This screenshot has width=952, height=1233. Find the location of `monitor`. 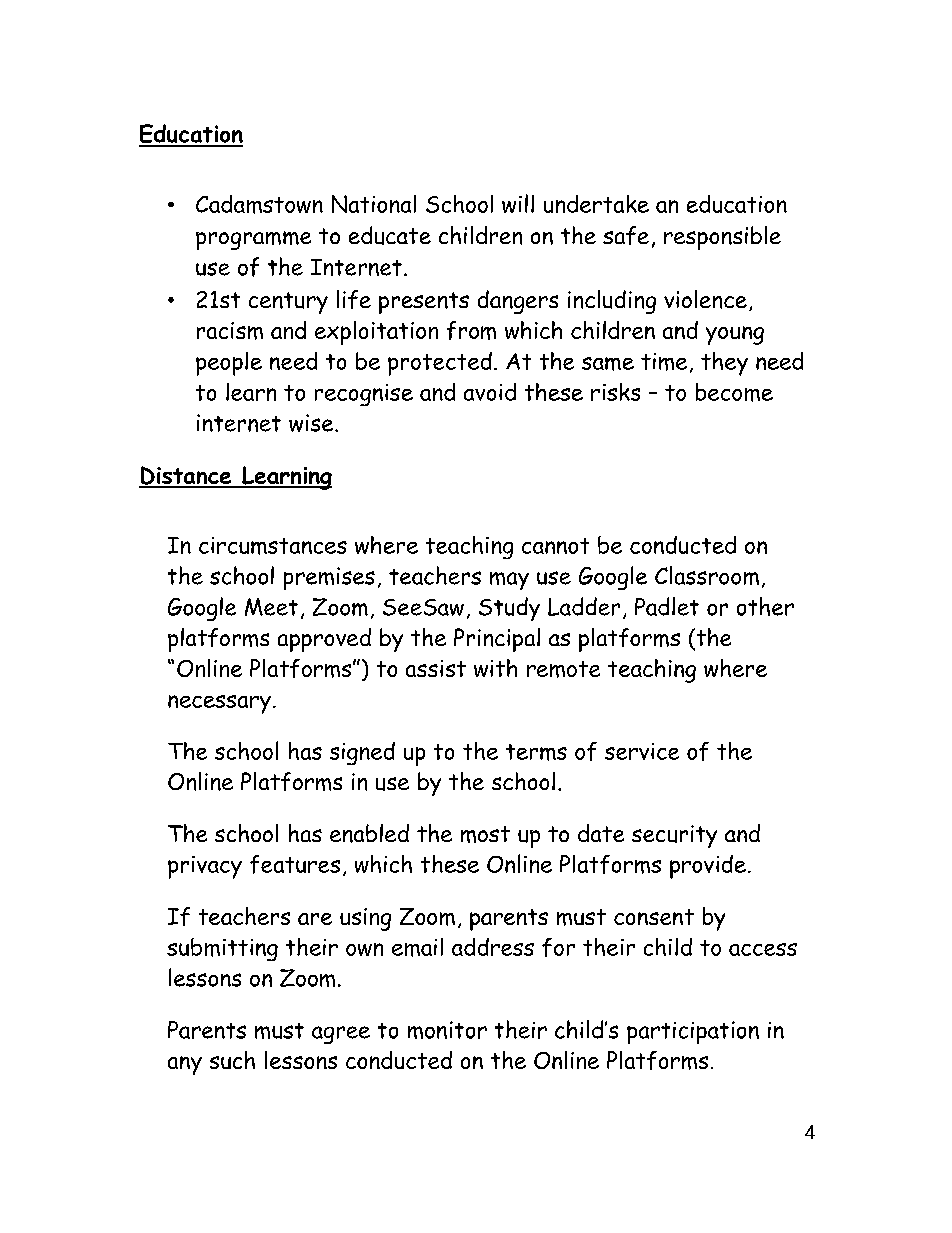

monitor is located at coordinates (447, 1030).
